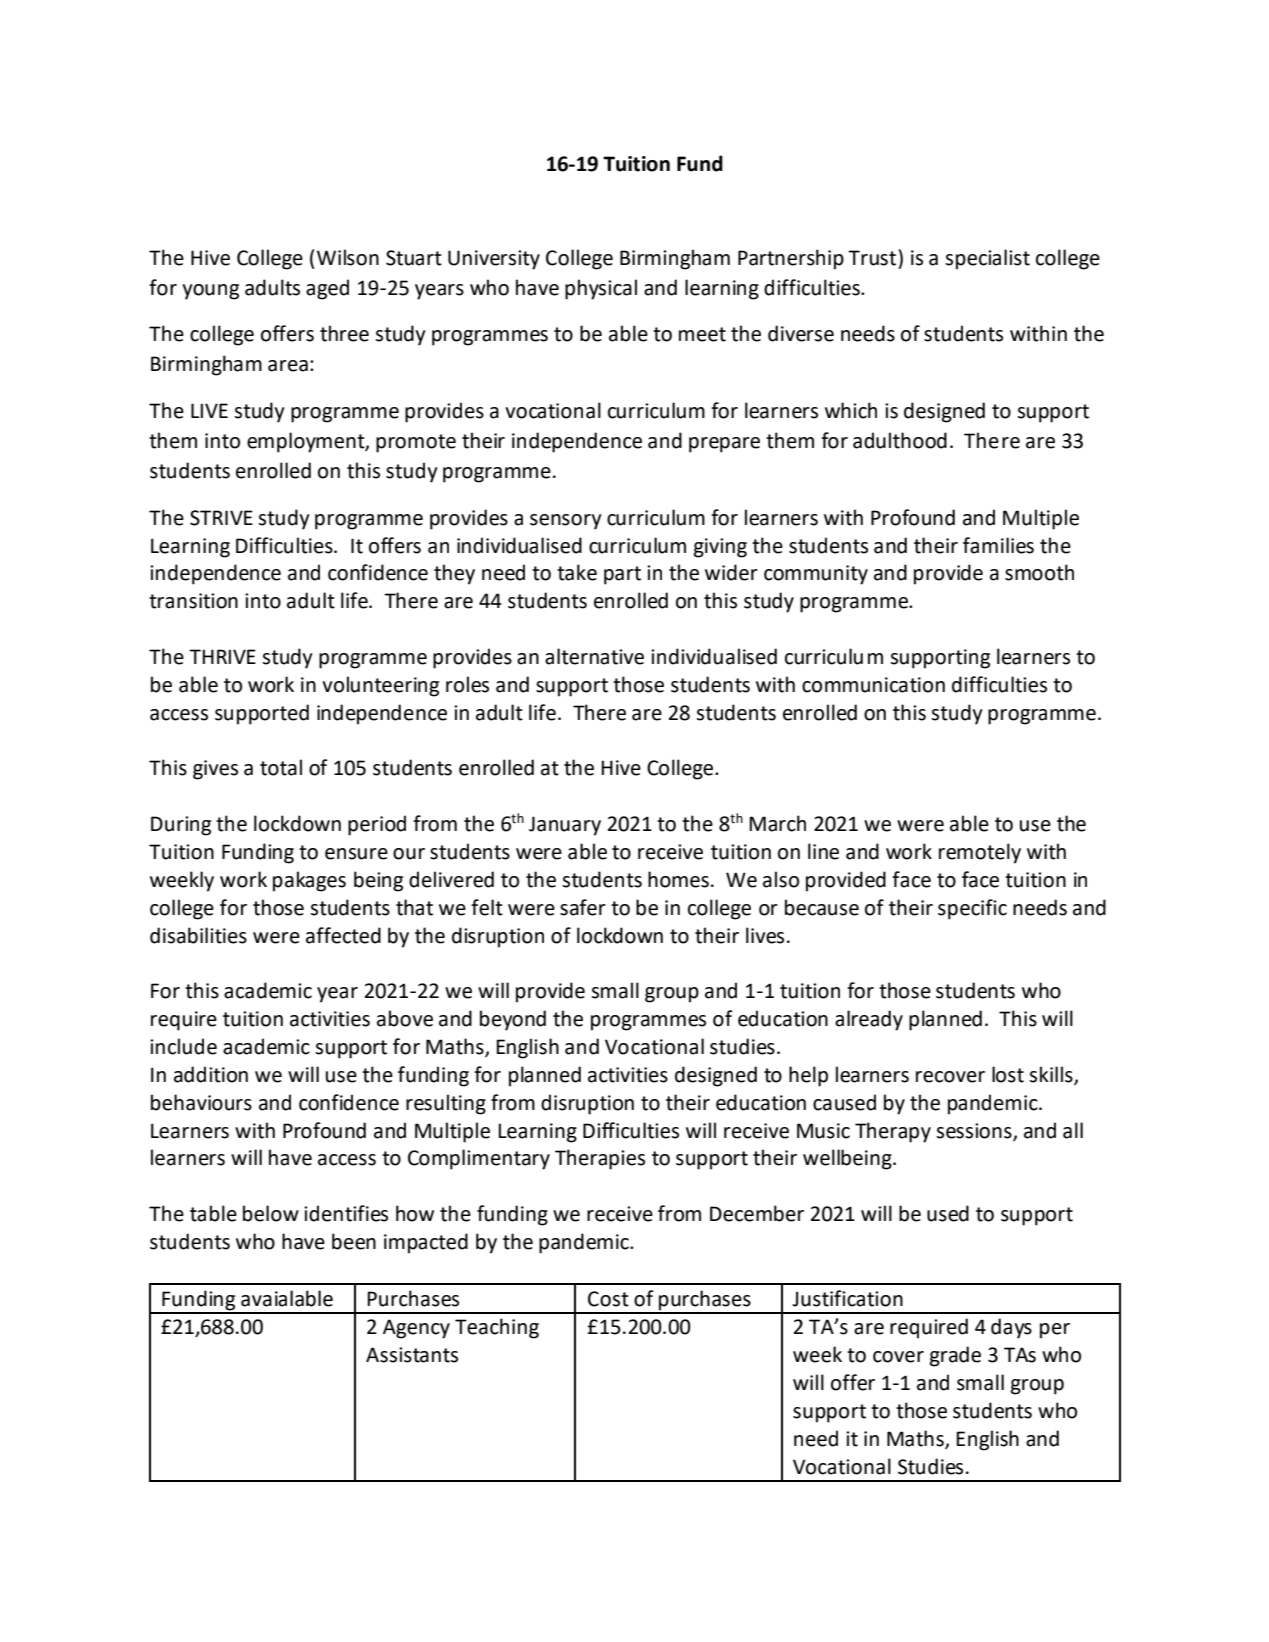  What do you see at coordinates (987, 259) in the screenshot?
I see `specialist` at bounding box center [987, 259].
